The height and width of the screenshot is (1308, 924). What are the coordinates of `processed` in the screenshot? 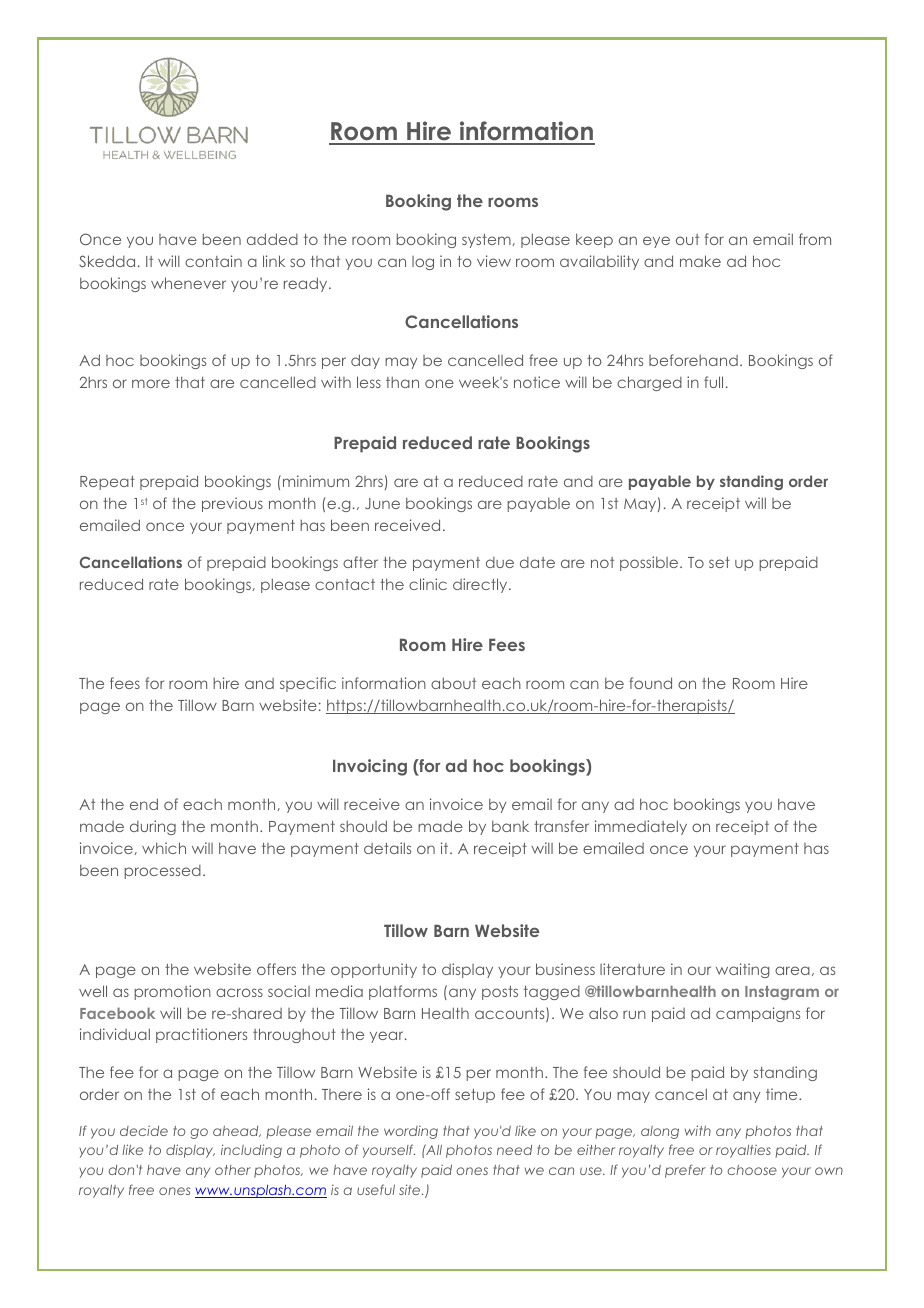 It's located at (162, 872).
